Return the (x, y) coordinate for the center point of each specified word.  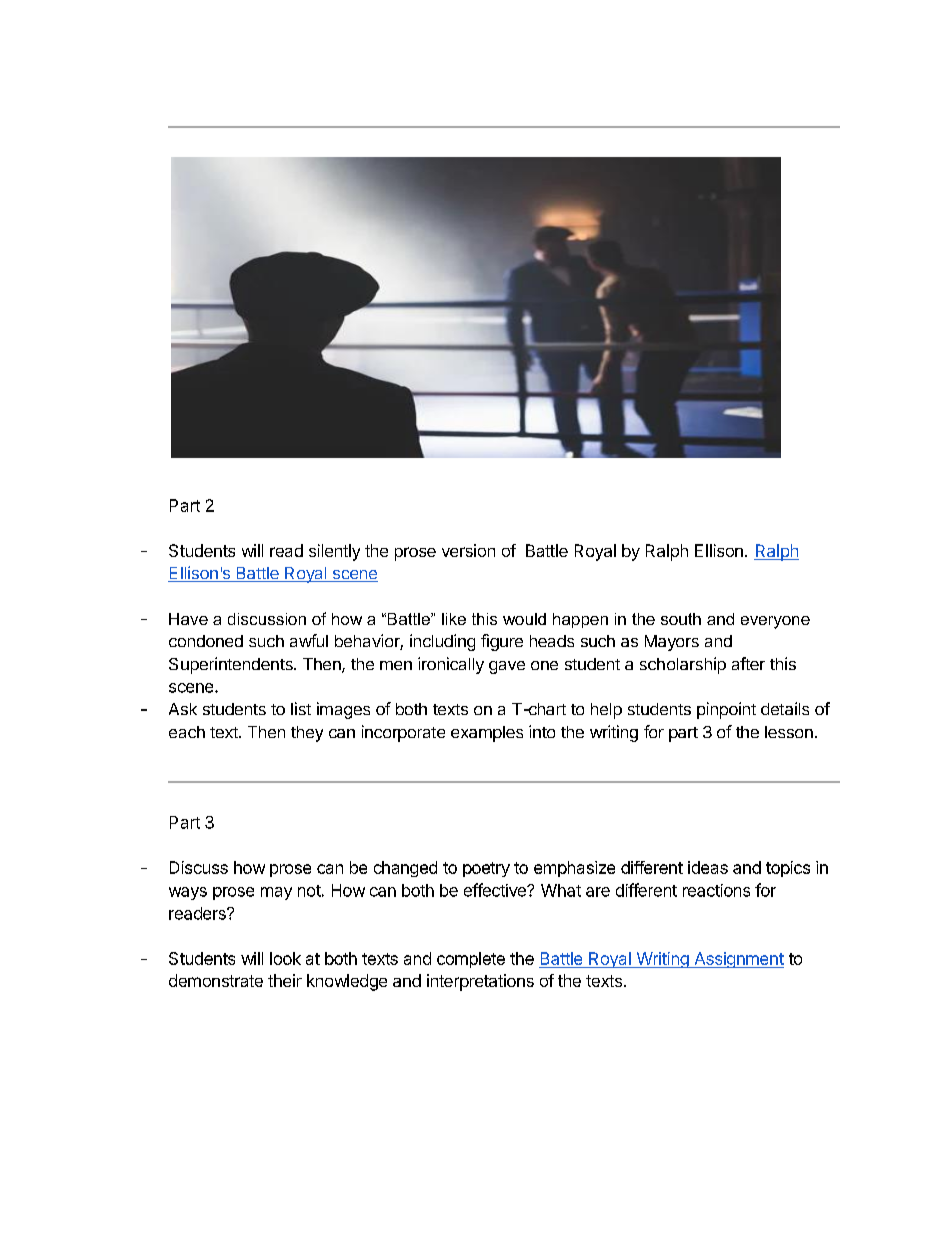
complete (471, 960)
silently (334, 552)
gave (507, 667)
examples (487, 734)
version (468, 550)
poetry (486, 869)
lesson (789, 732)
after (748, 663)
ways (188, 893)
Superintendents (232, 665)
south (681, 619)
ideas (708, 867)
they (307, 734)
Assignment (738, 960)
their (285, 980)
